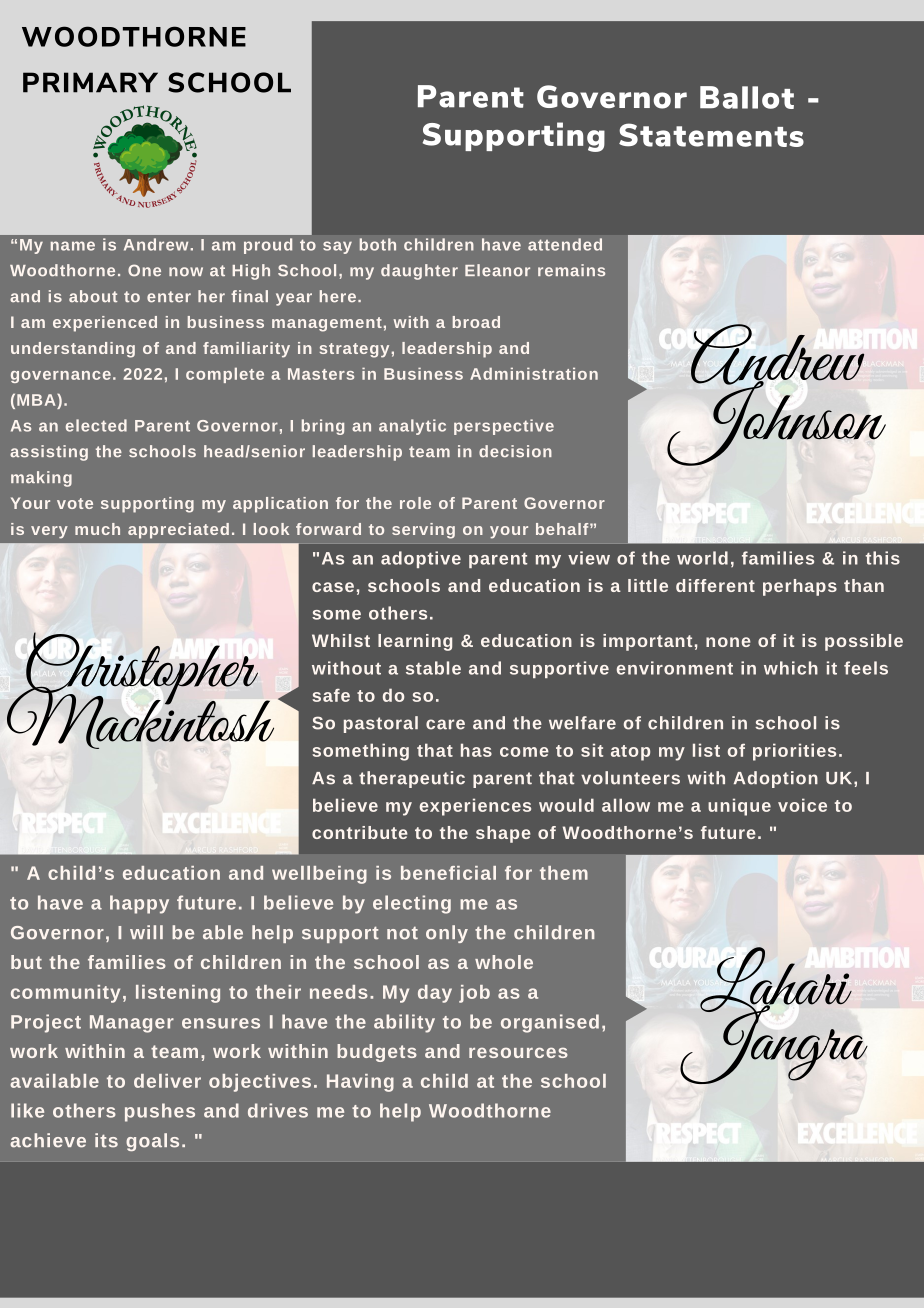  I want to click on Christopher, so click(141, 669).
